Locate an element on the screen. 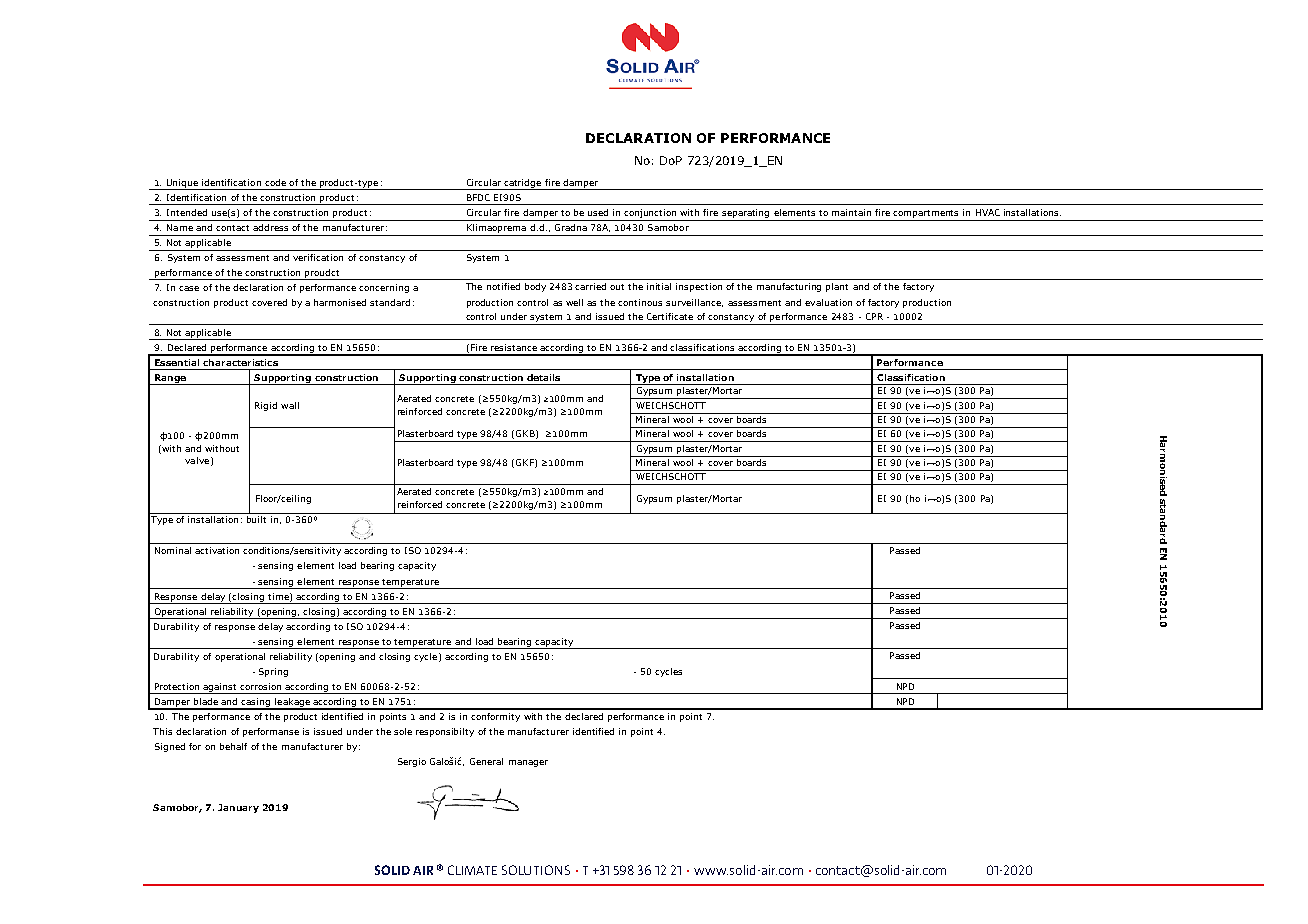 Image resolution: width=1308 pixels, height=924 pixels. maintain is located at coordinates (851, 212).
